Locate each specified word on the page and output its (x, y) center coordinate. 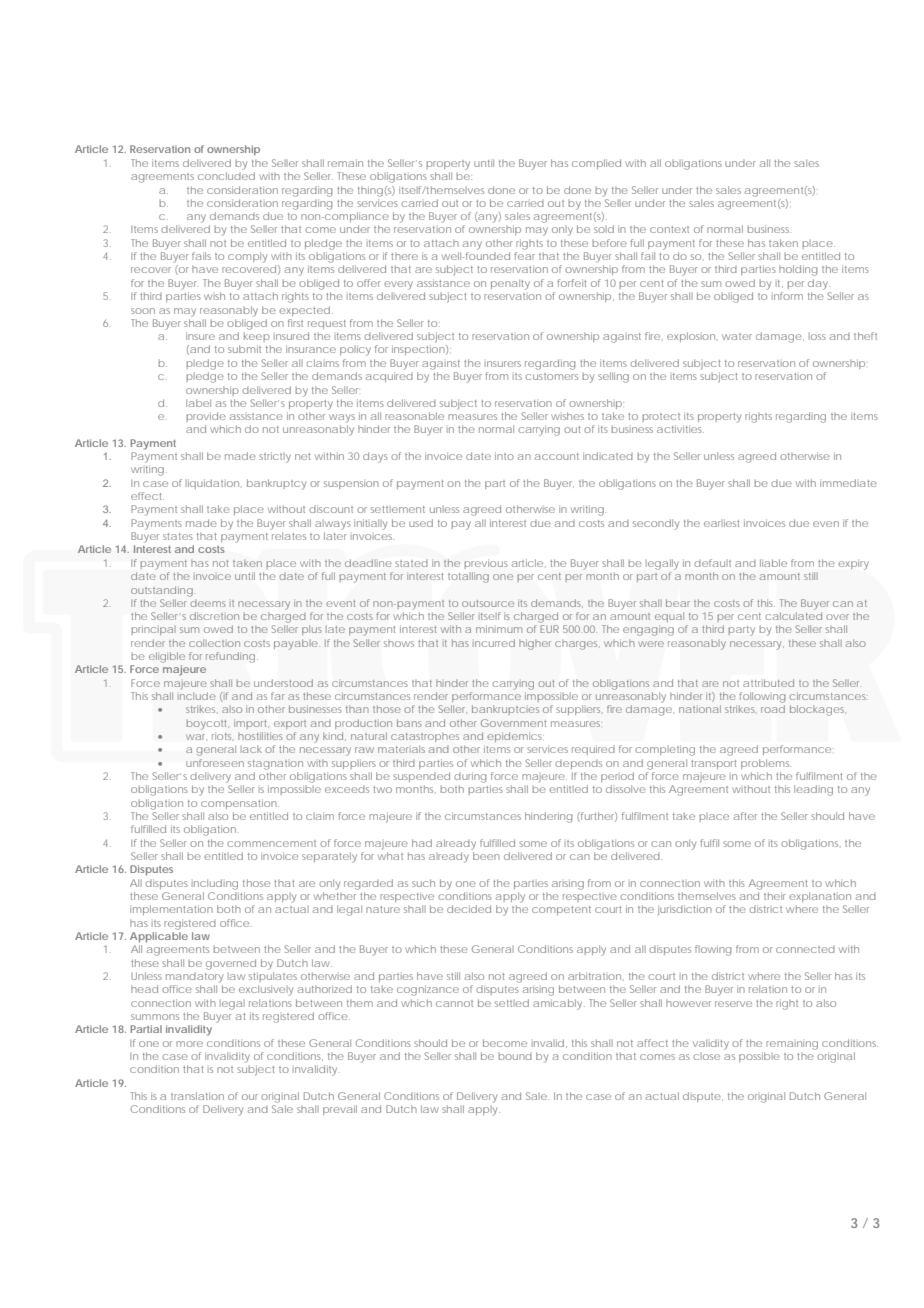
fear (524, 256)
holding (798, 270)
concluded (226, 176)
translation (197, 1096)
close (706, 1056)
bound (515, 1056)
